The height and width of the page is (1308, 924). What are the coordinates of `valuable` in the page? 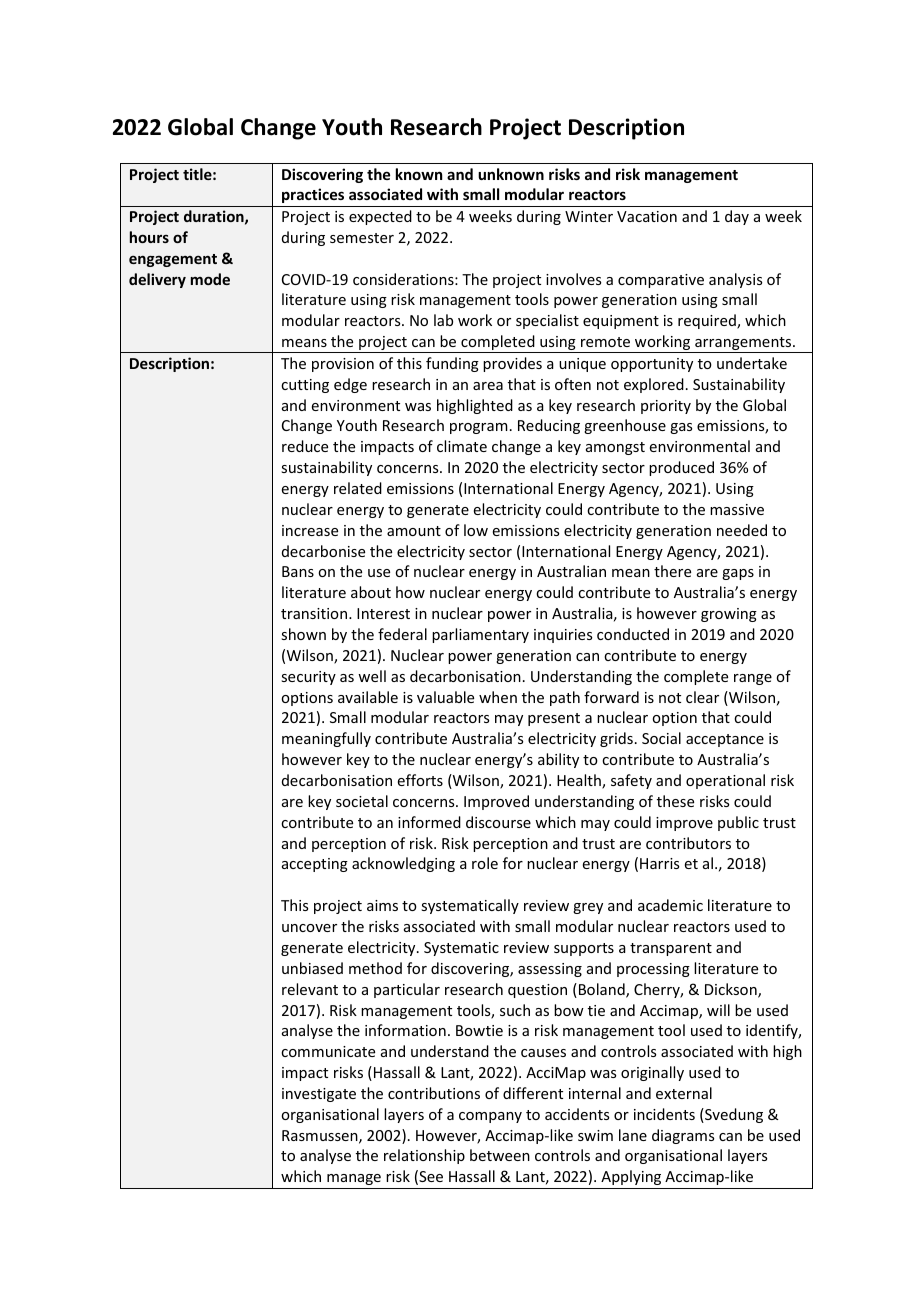 It's located at (445, 697).
